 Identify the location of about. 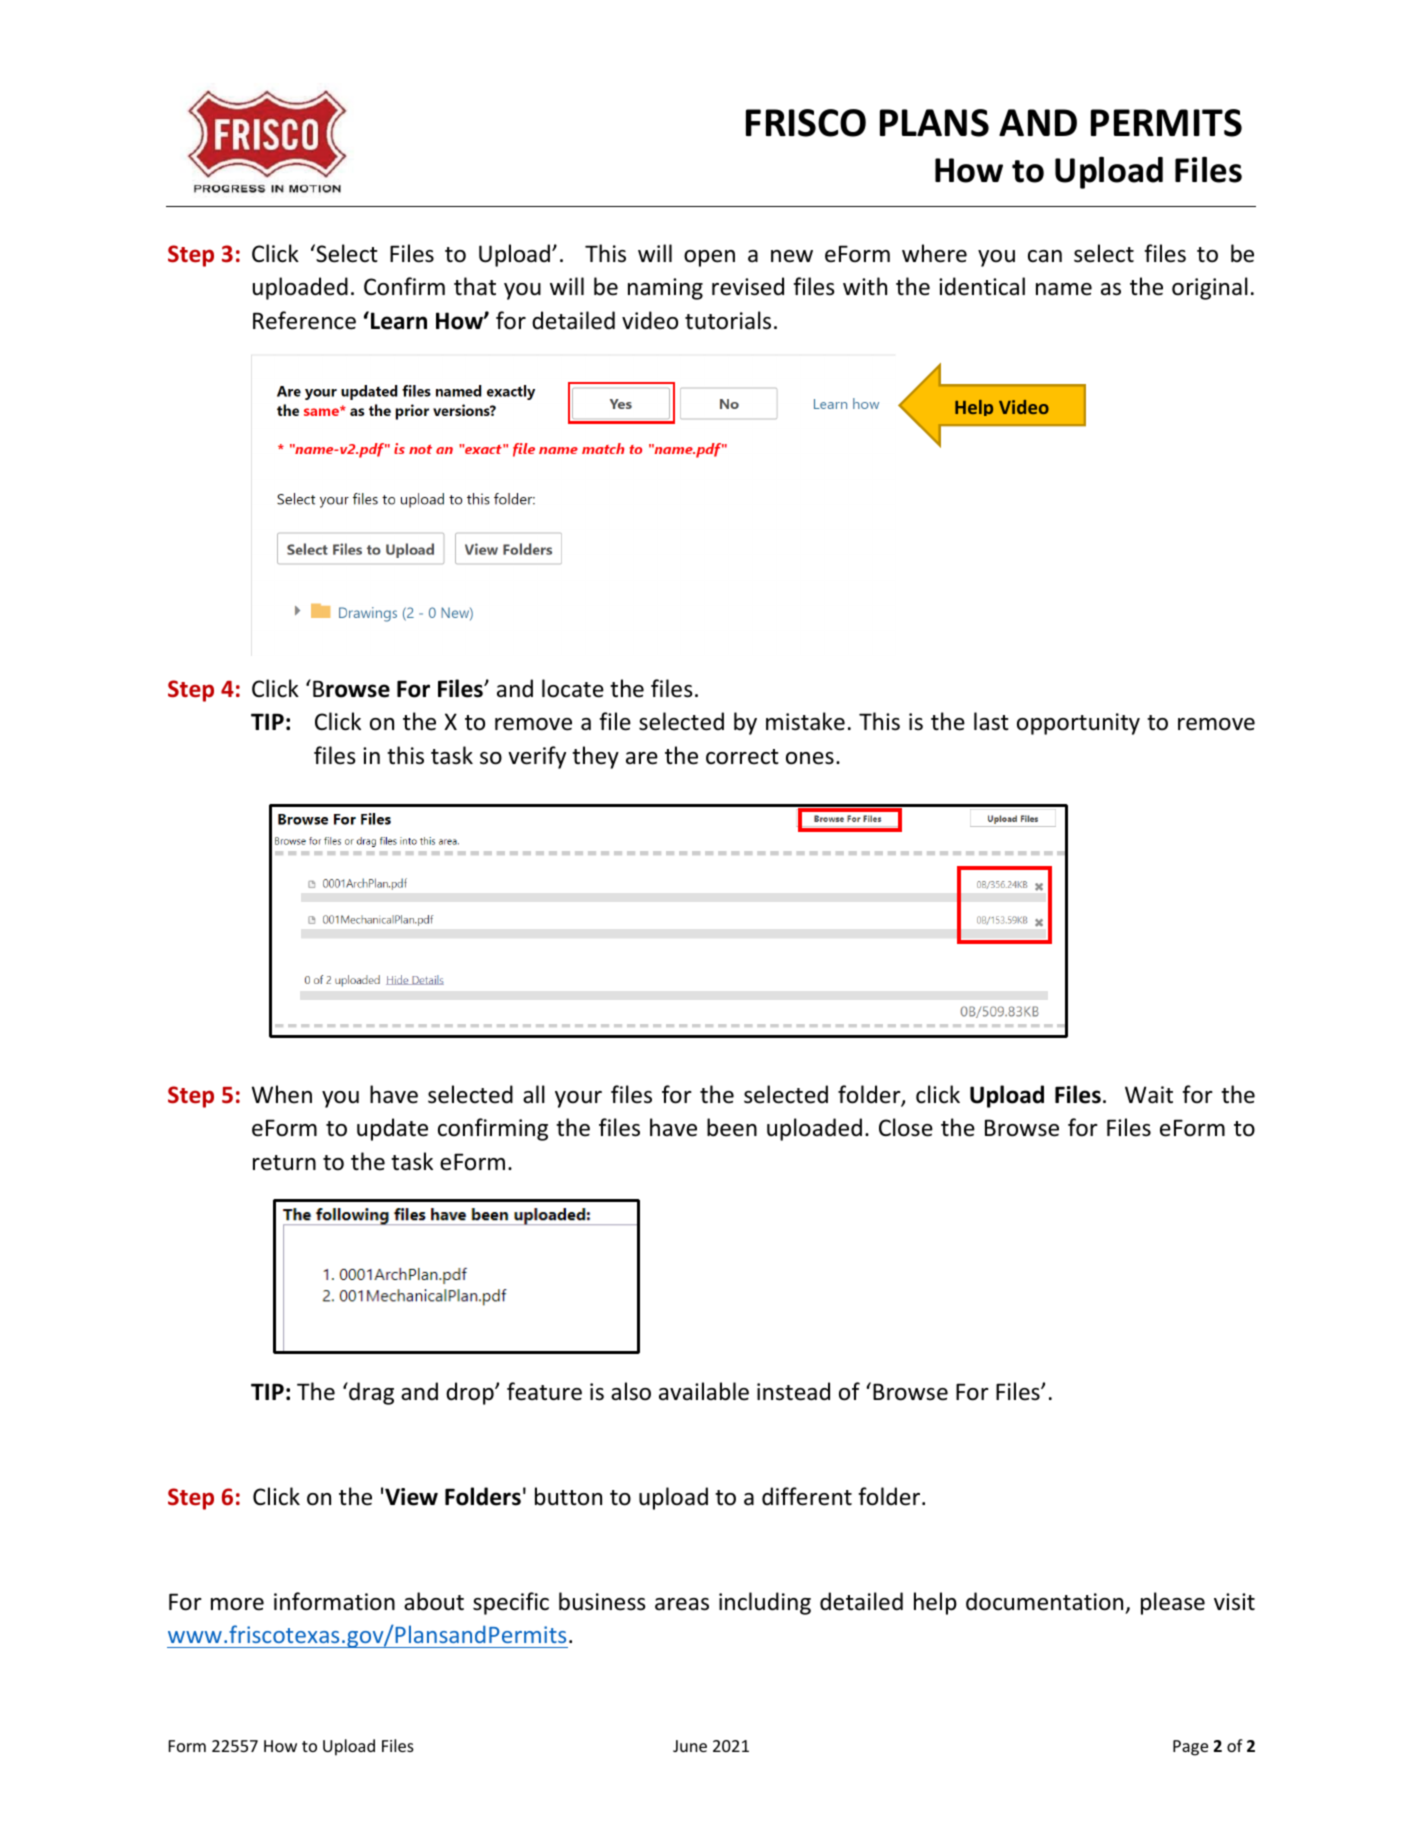
(434, 1601).
